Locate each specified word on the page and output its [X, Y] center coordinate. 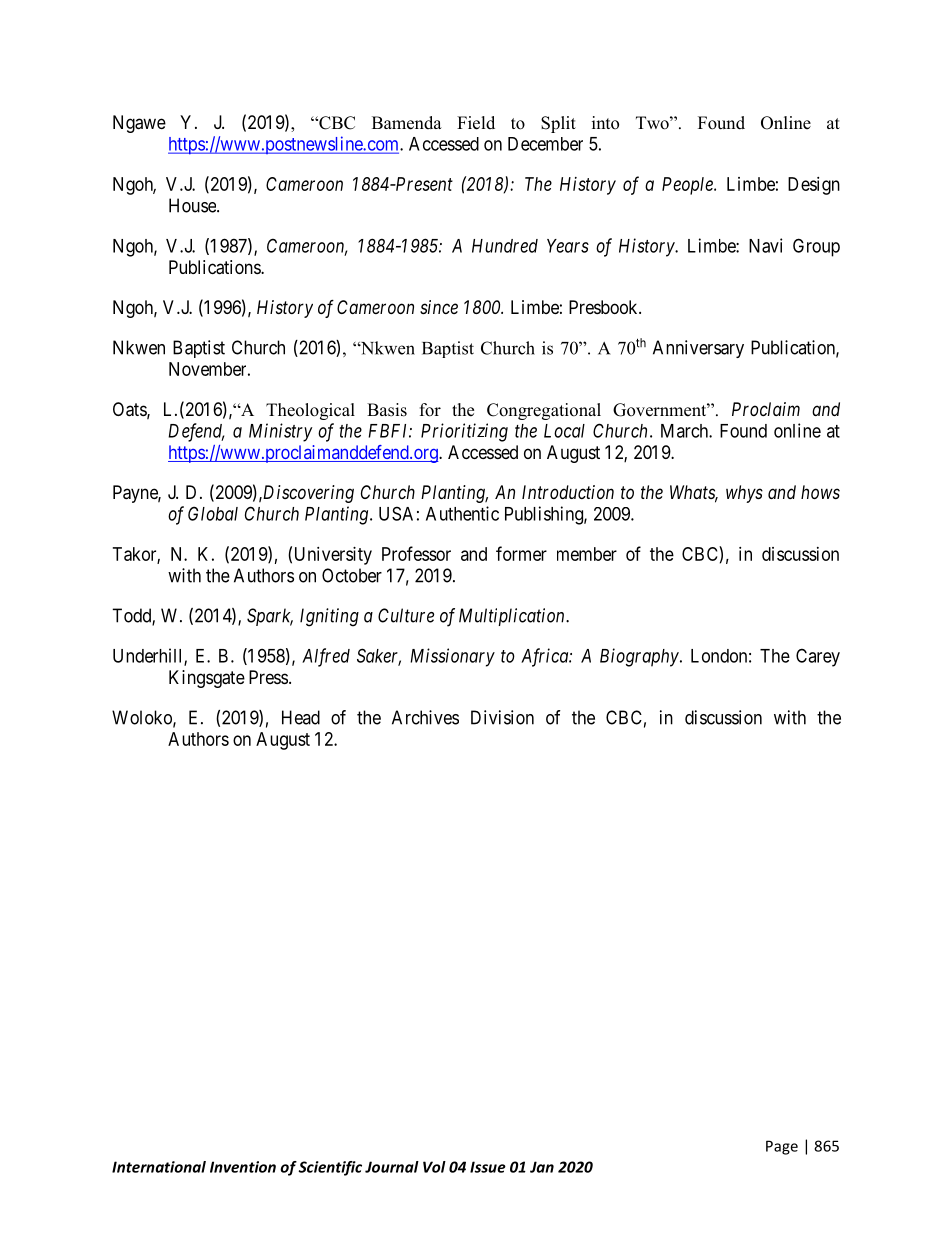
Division [502, 717]
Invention [243, 1167]
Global [213, 513]
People [688, 186]
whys [744, 494]
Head [301, 717]
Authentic [462, 513]
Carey [818, 657]
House [193, 205]
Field [476, 123]
